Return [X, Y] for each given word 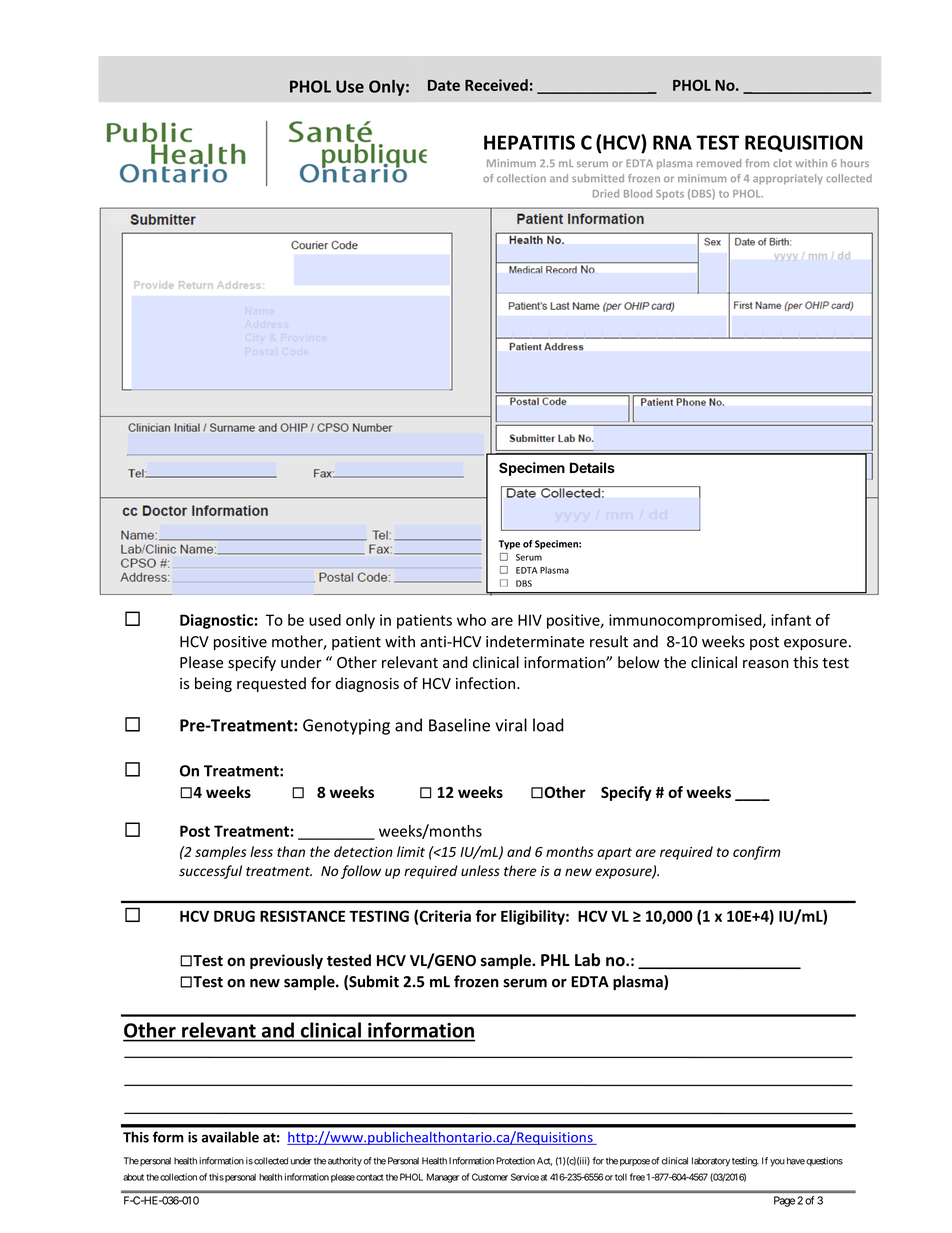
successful [210, 872]
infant [791, 620]
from [757, 163]
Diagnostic [216, 621]
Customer [490, 1177]
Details [592, 467]
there [520, 871]
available [230, 1137]
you [777, 1163]
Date [444, 85]
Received [496, 85]
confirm [757, 853]
